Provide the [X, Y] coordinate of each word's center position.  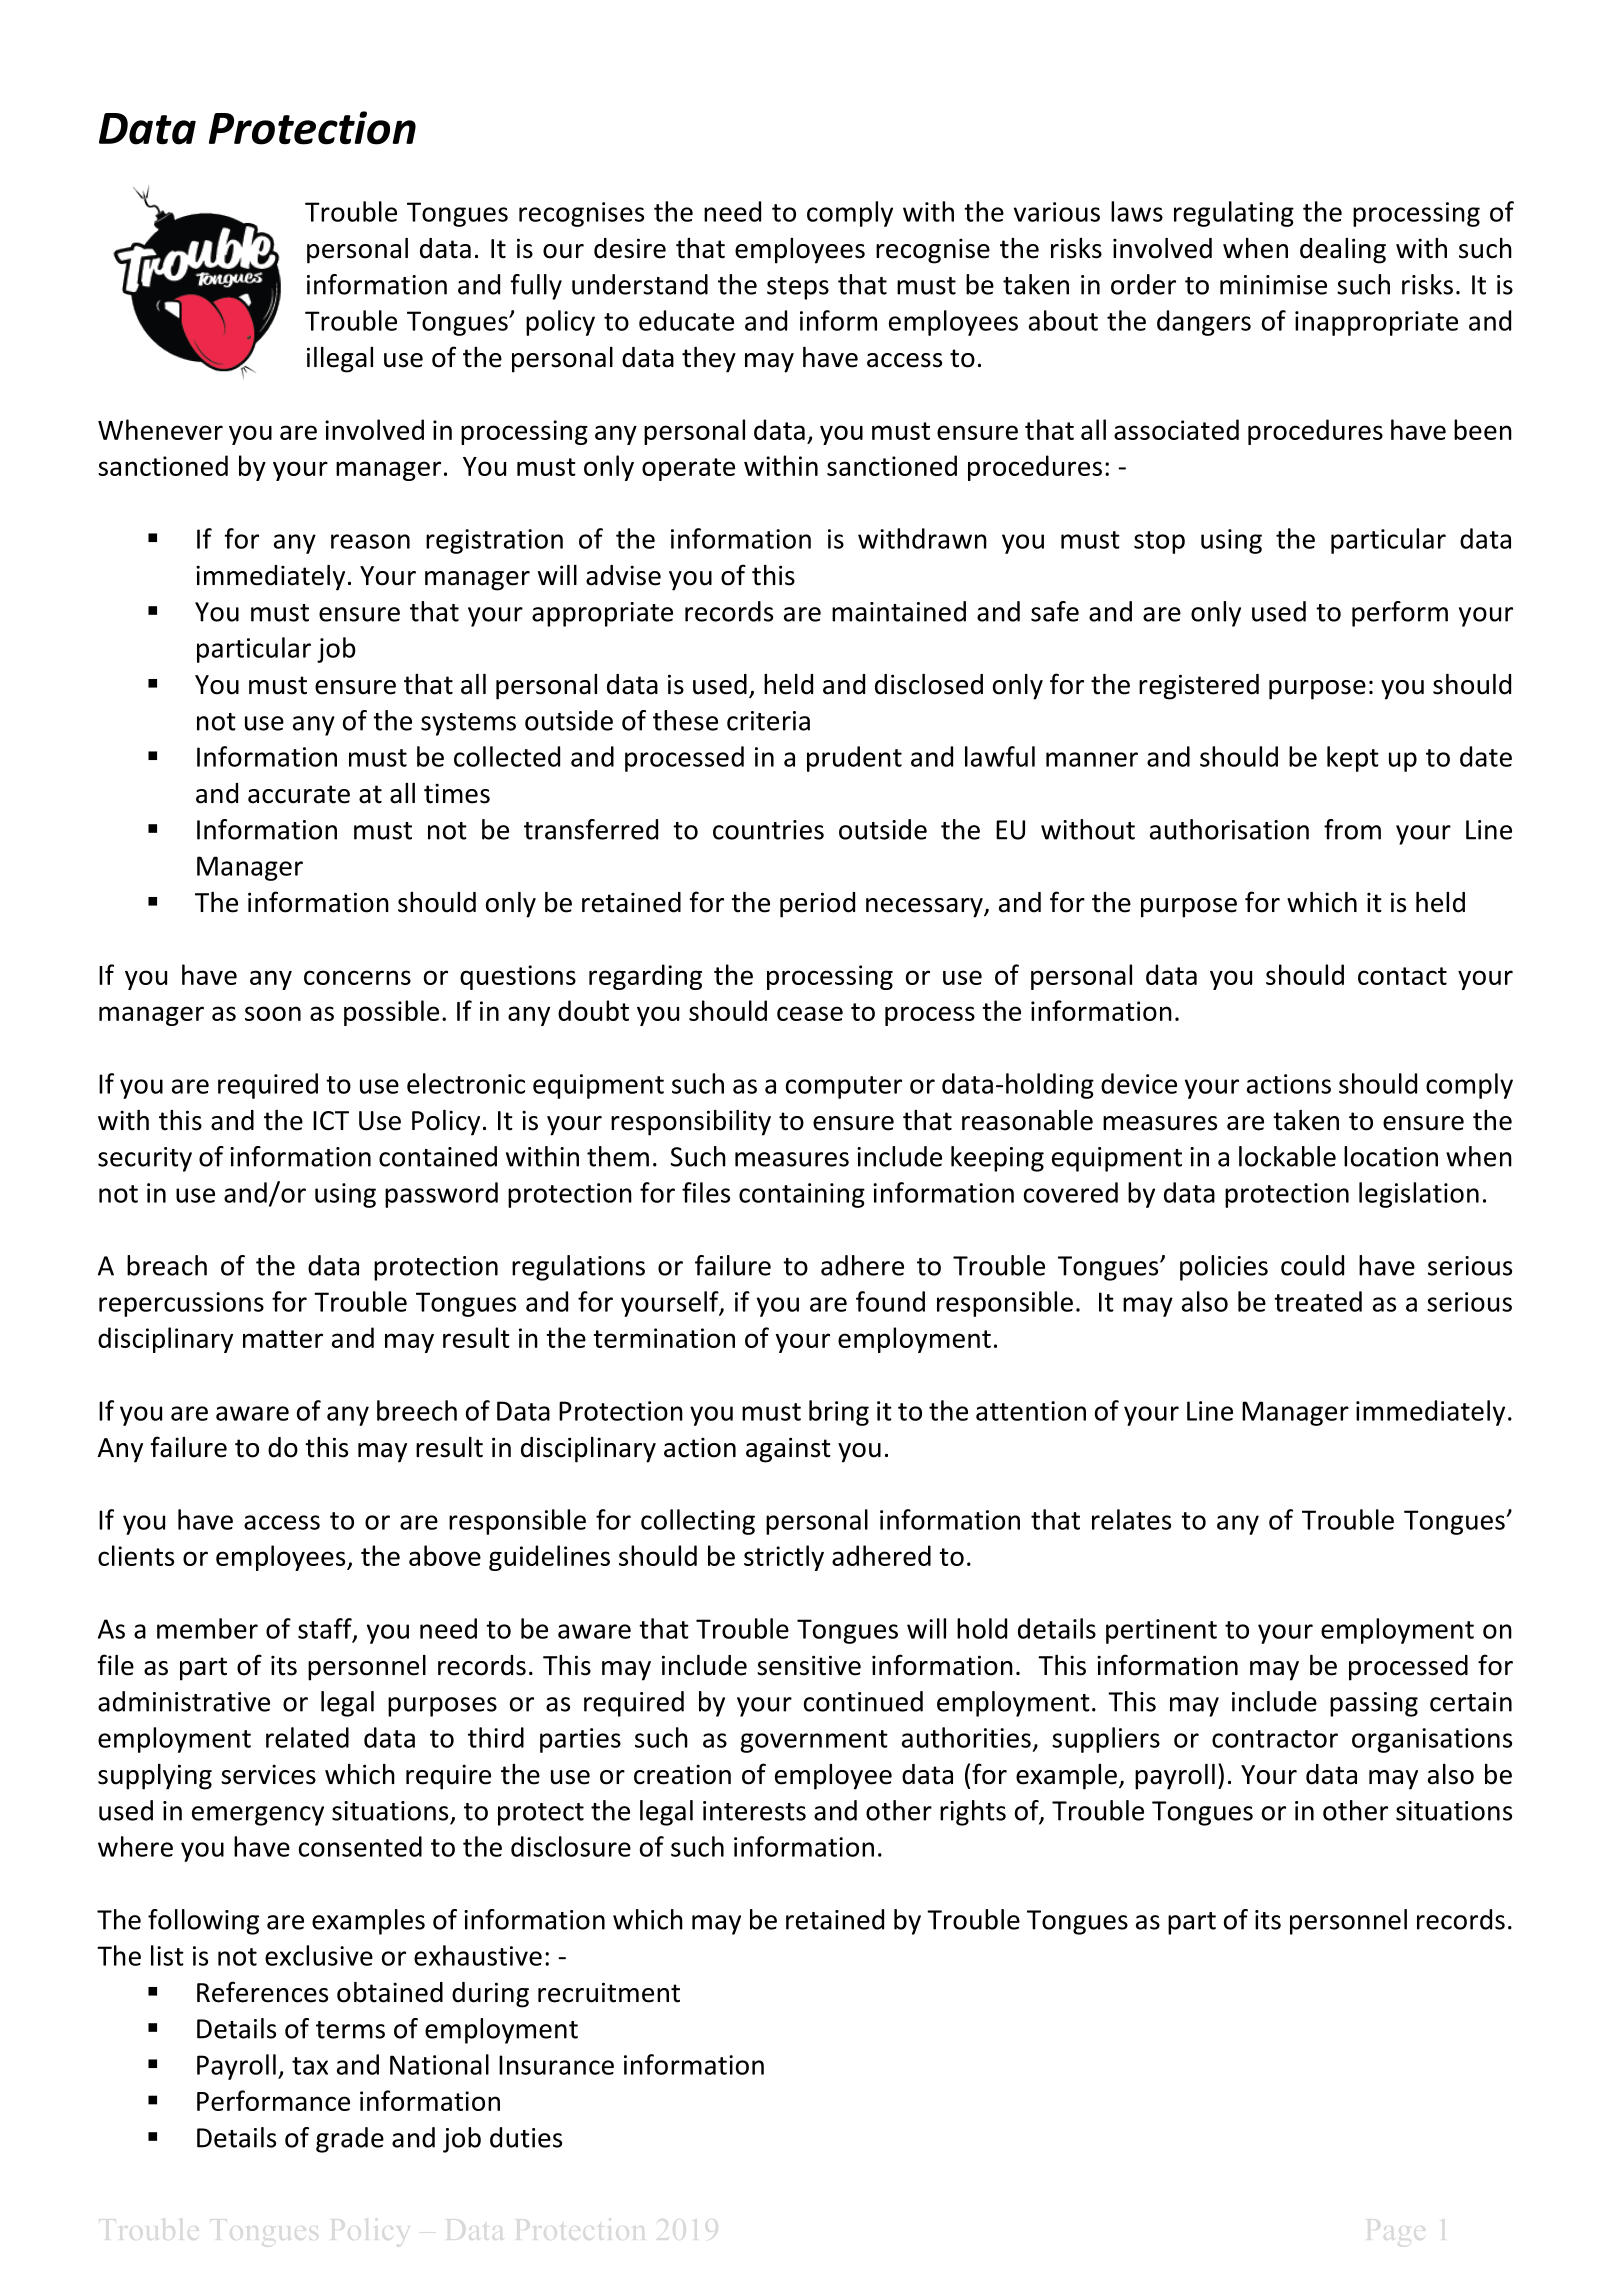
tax [310, 2066]
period [817, 905]
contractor [1275, 1739]
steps [798, 288]
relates [1131, 1519]
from [1352, 829]
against [788, 1450]
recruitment [609, 1992]
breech [417, 1410]
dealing [1343, 251]
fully [536, 287]
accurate [299, 794]
